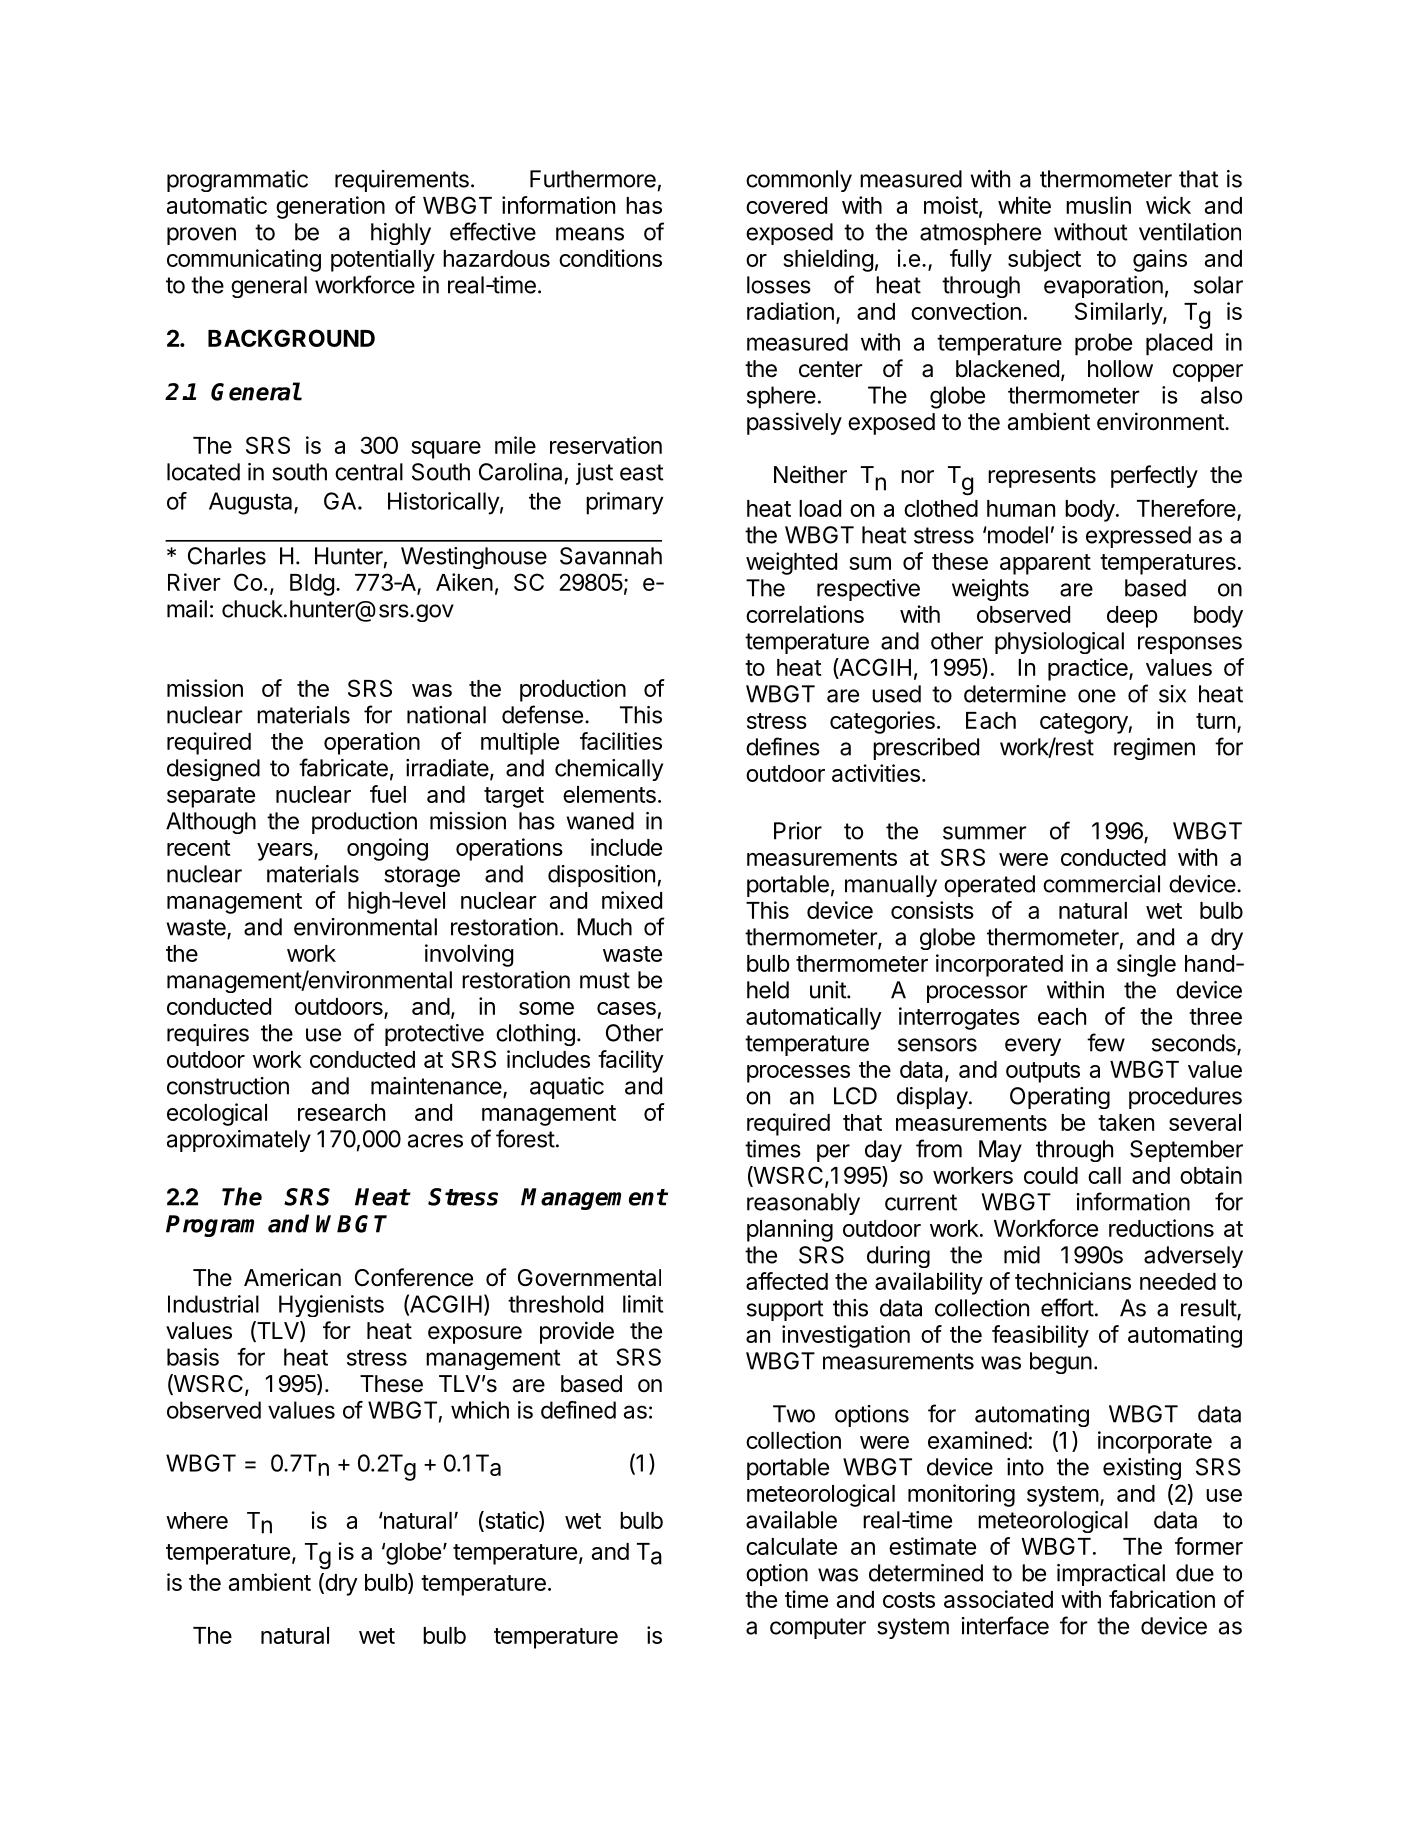 The image size is (1408, 1822). What do you see at coordinates (631, 1061) in the document?
I see `facility` at bounding box center [631, 1061].
